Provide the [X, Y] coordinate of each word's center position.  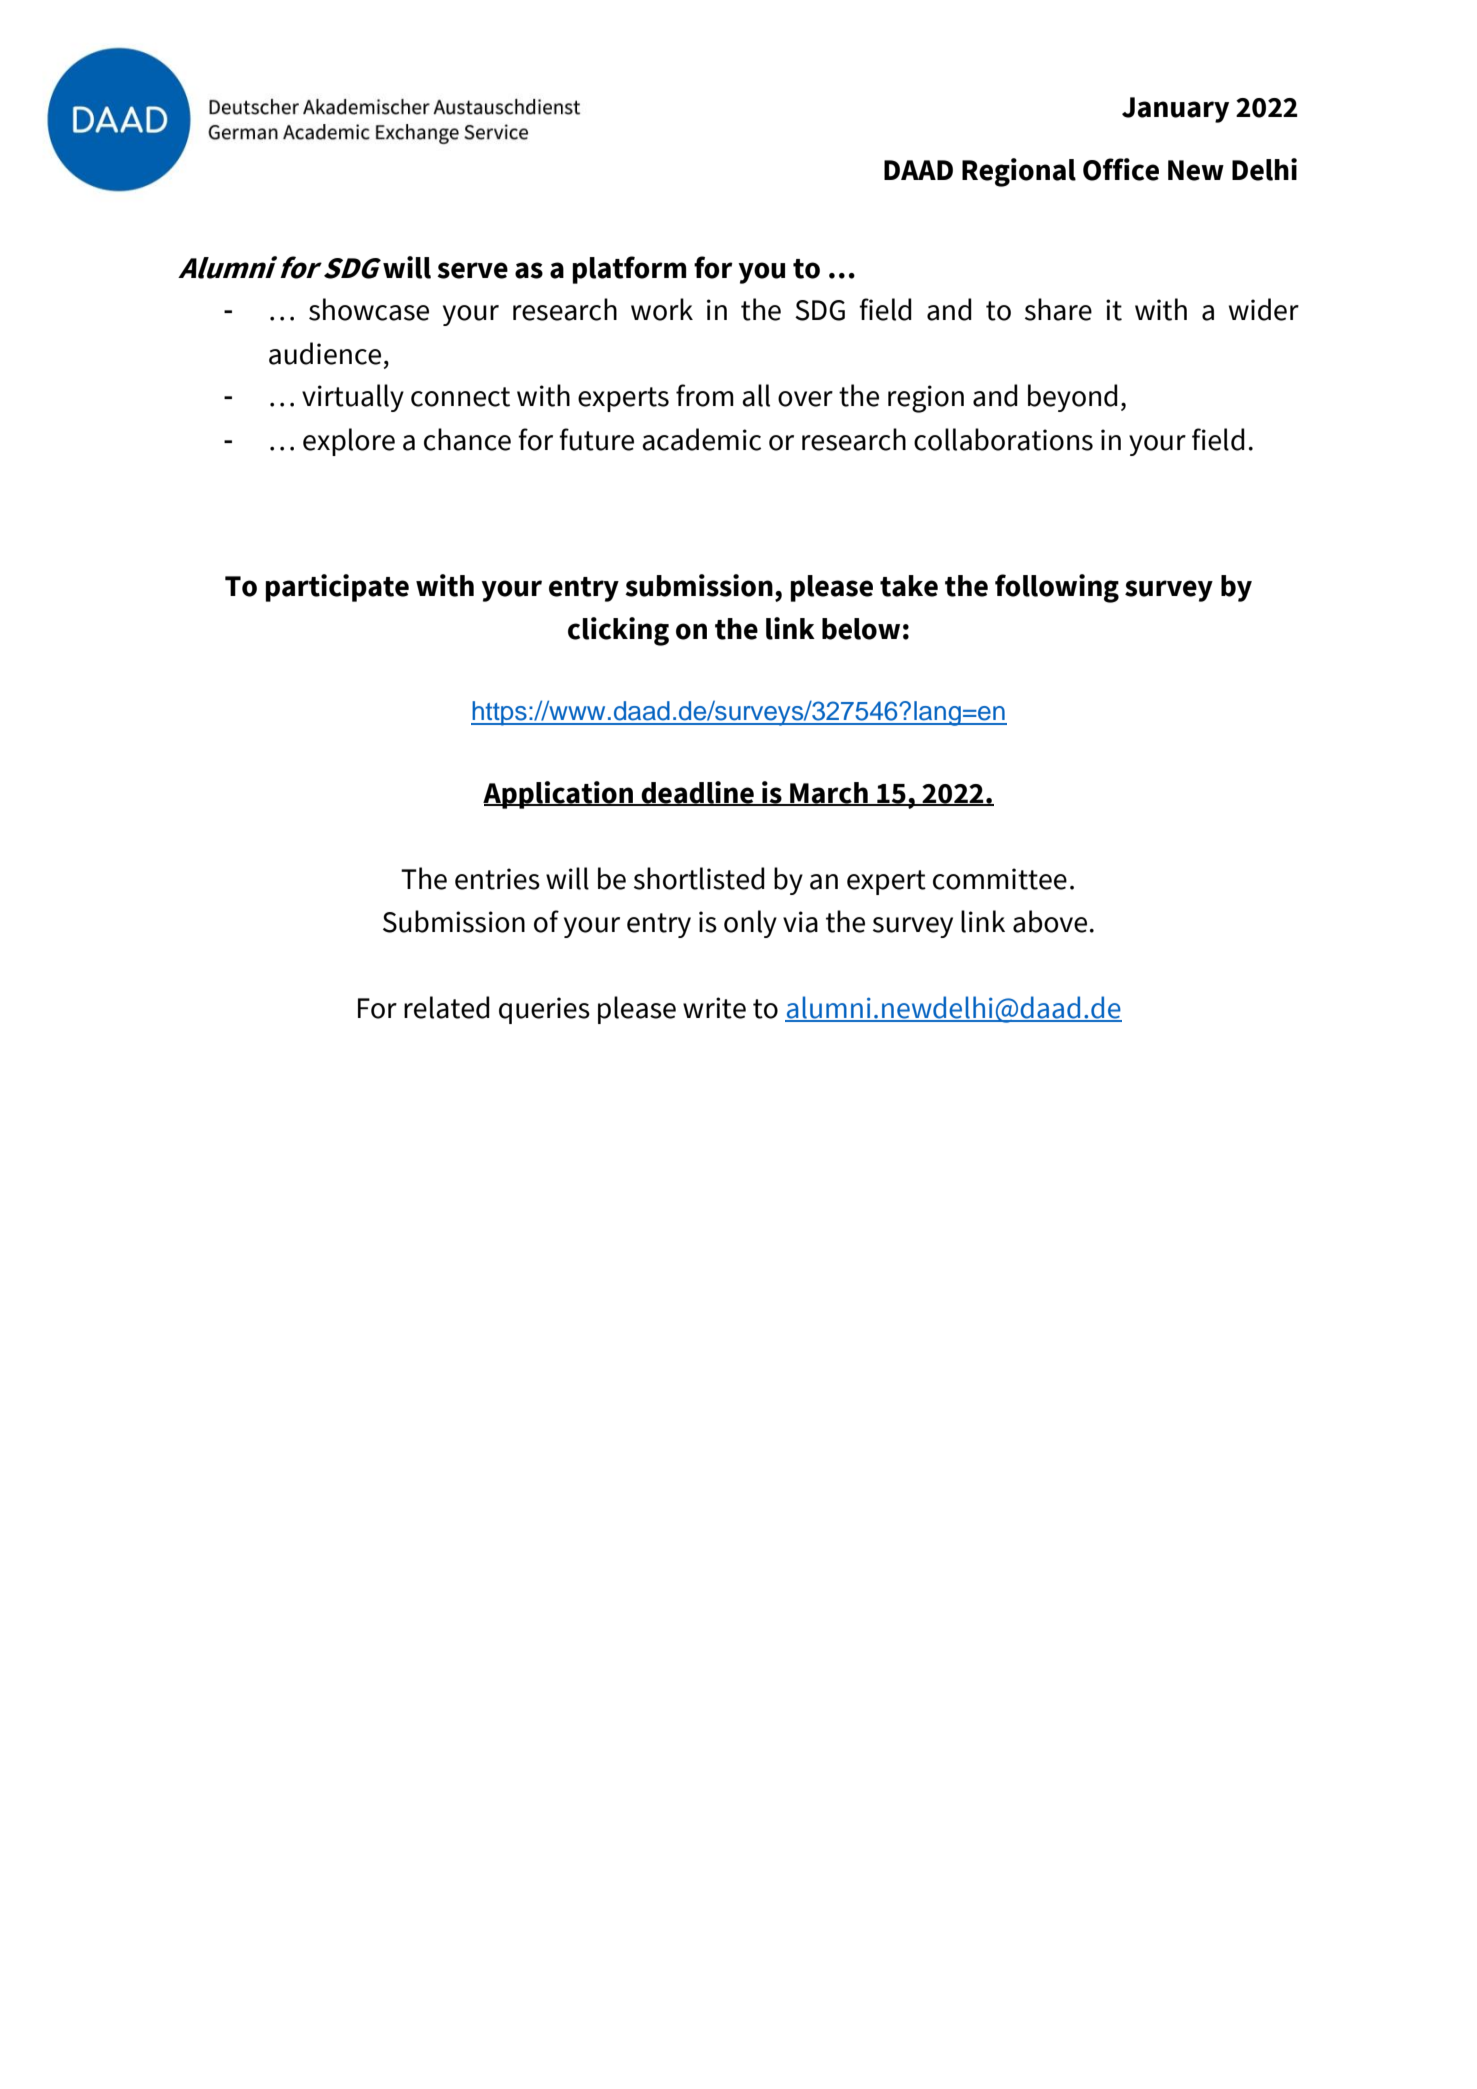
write [714, 1008]
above [1050, 921]
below [861, 629]
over [805, 399]
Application [559, 795]
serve [472, 270]
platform [630, 270]
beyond [1073, 398]
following [1057, 588]
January [1175, 110]
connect [460, 397]
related [447, 1007]
